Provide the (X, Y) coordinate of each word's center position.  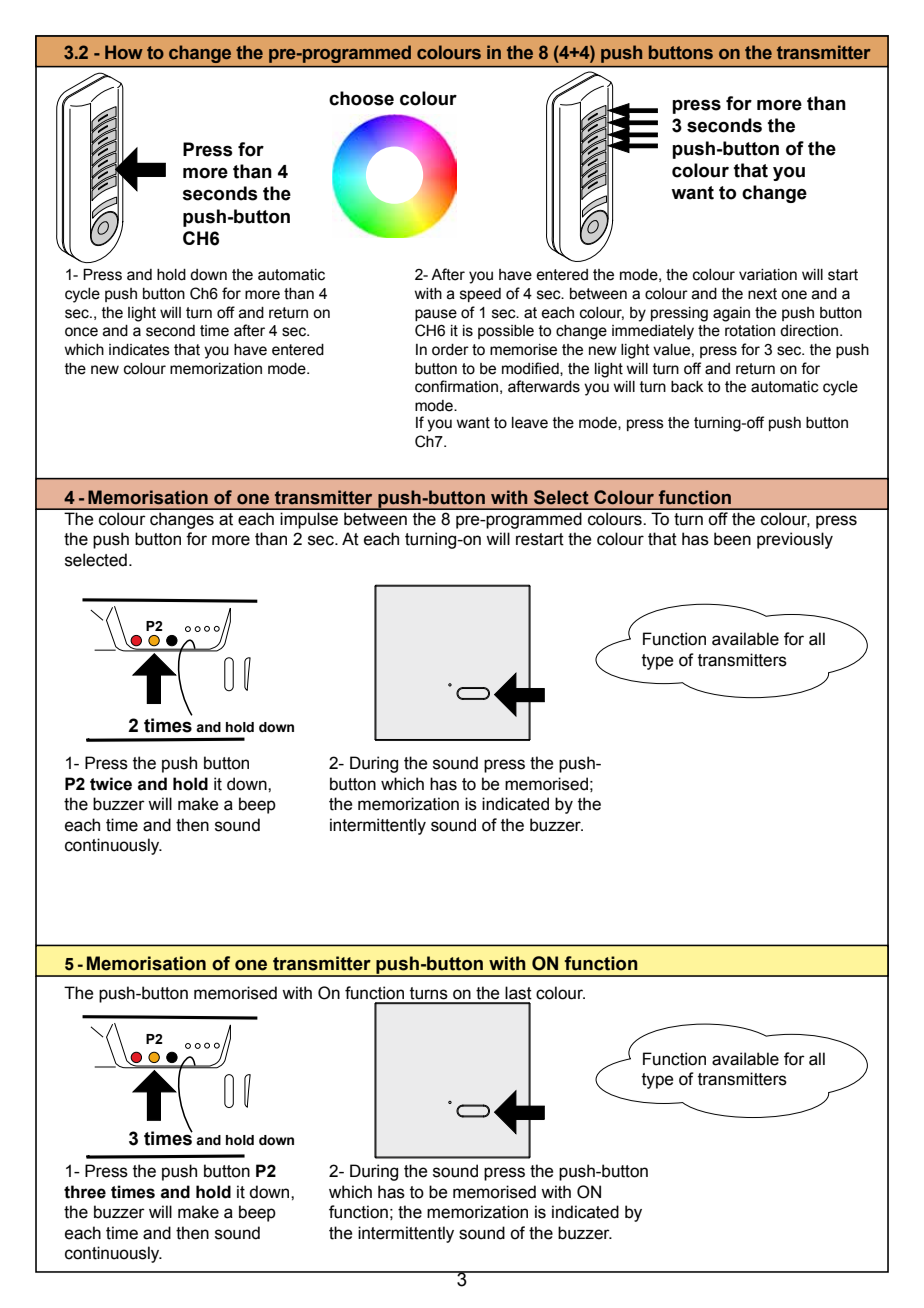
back (687, 387)
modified (531, 369)
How (124, 52)
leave (530, 423)
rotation (750, 331)
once (81, 332)
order (450, 350)
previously (795, 540)
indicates (139, 350)
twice (111, 784)
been (732, 539)
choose (361, 98)
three (85, 1192)
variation (768, 275)
